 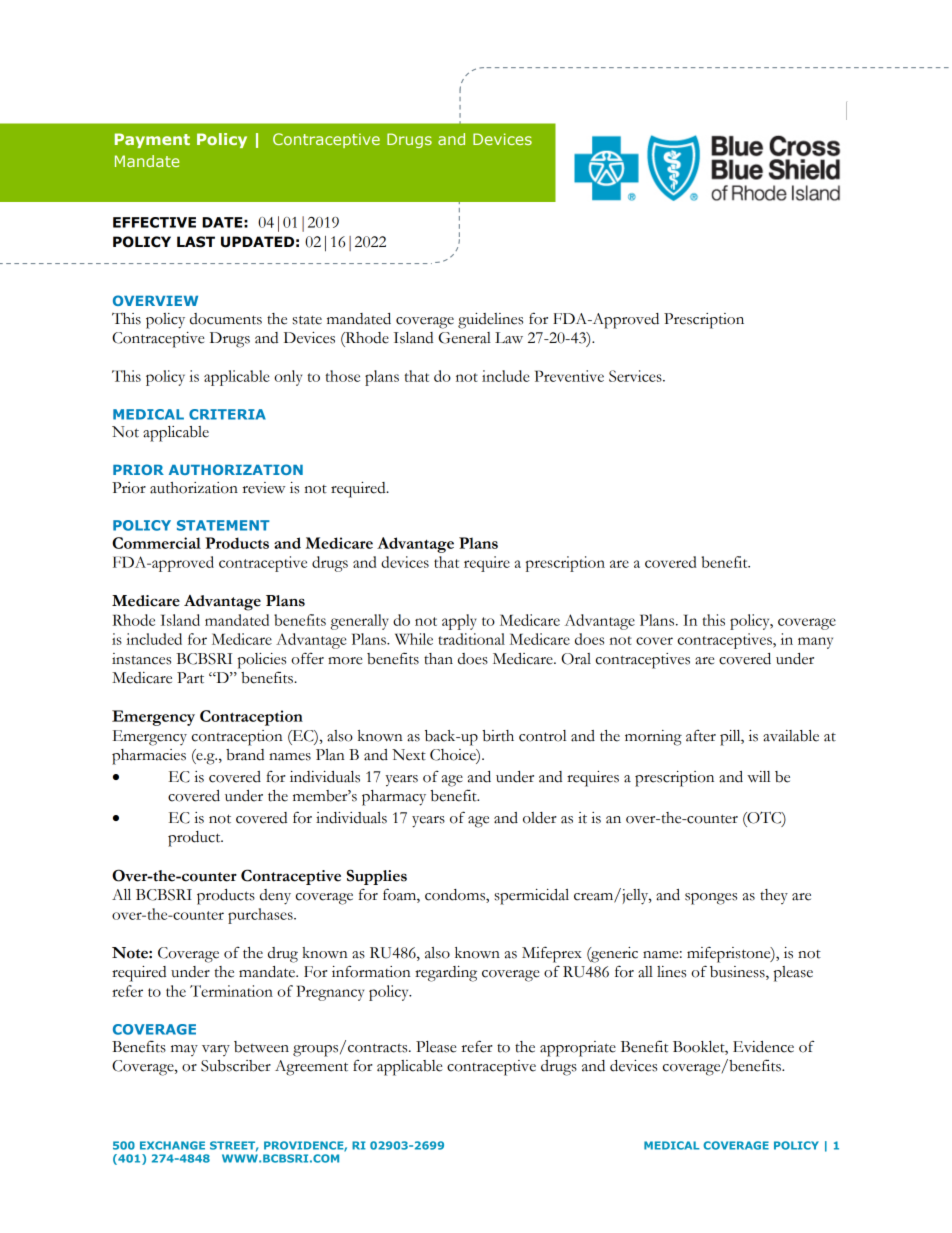 I want to click on Services, so click(x=636, y=376).
